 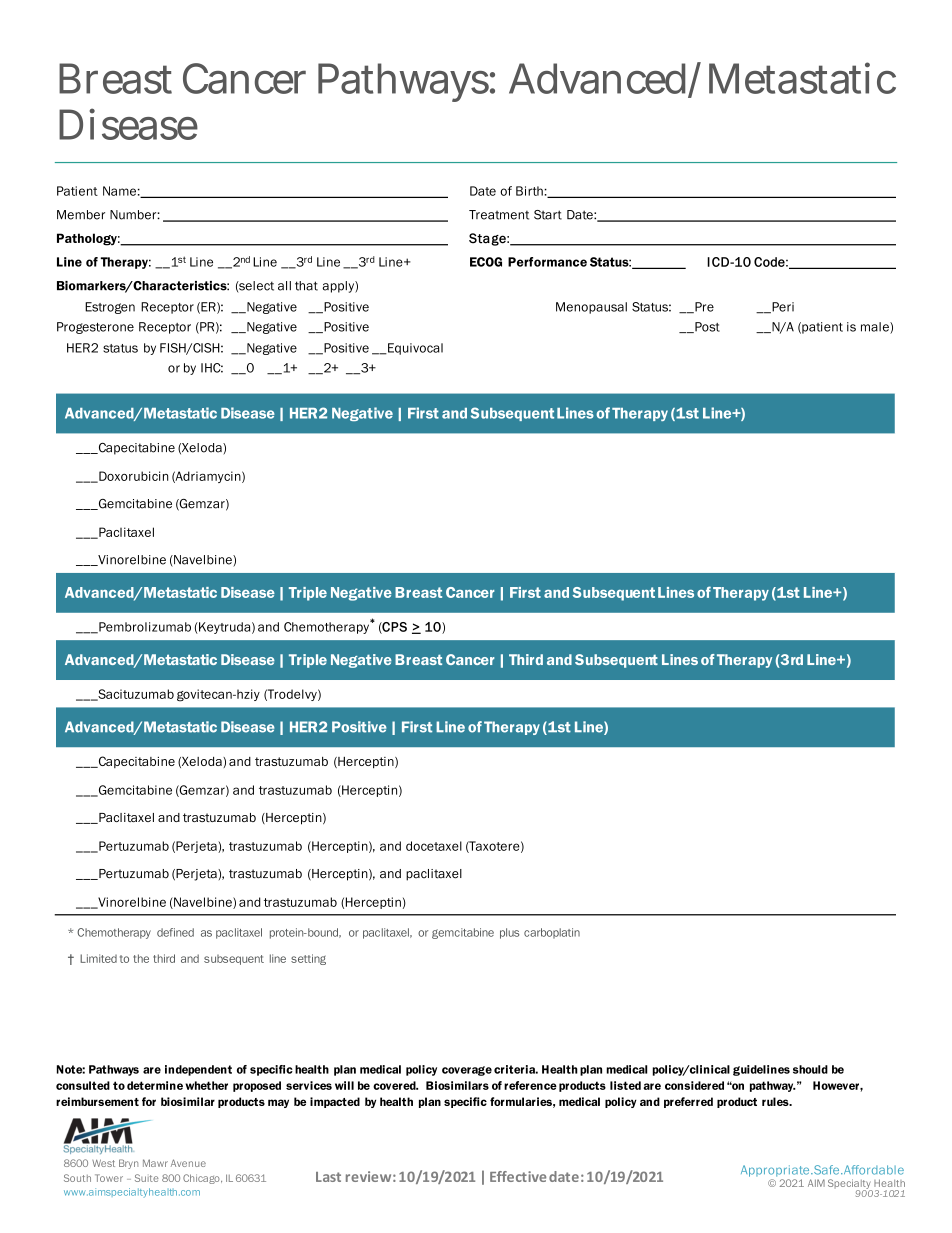 What do you see at coordinates (81, 215) in the screenshot?
I see `Member` at bounding box center [81, 215].
